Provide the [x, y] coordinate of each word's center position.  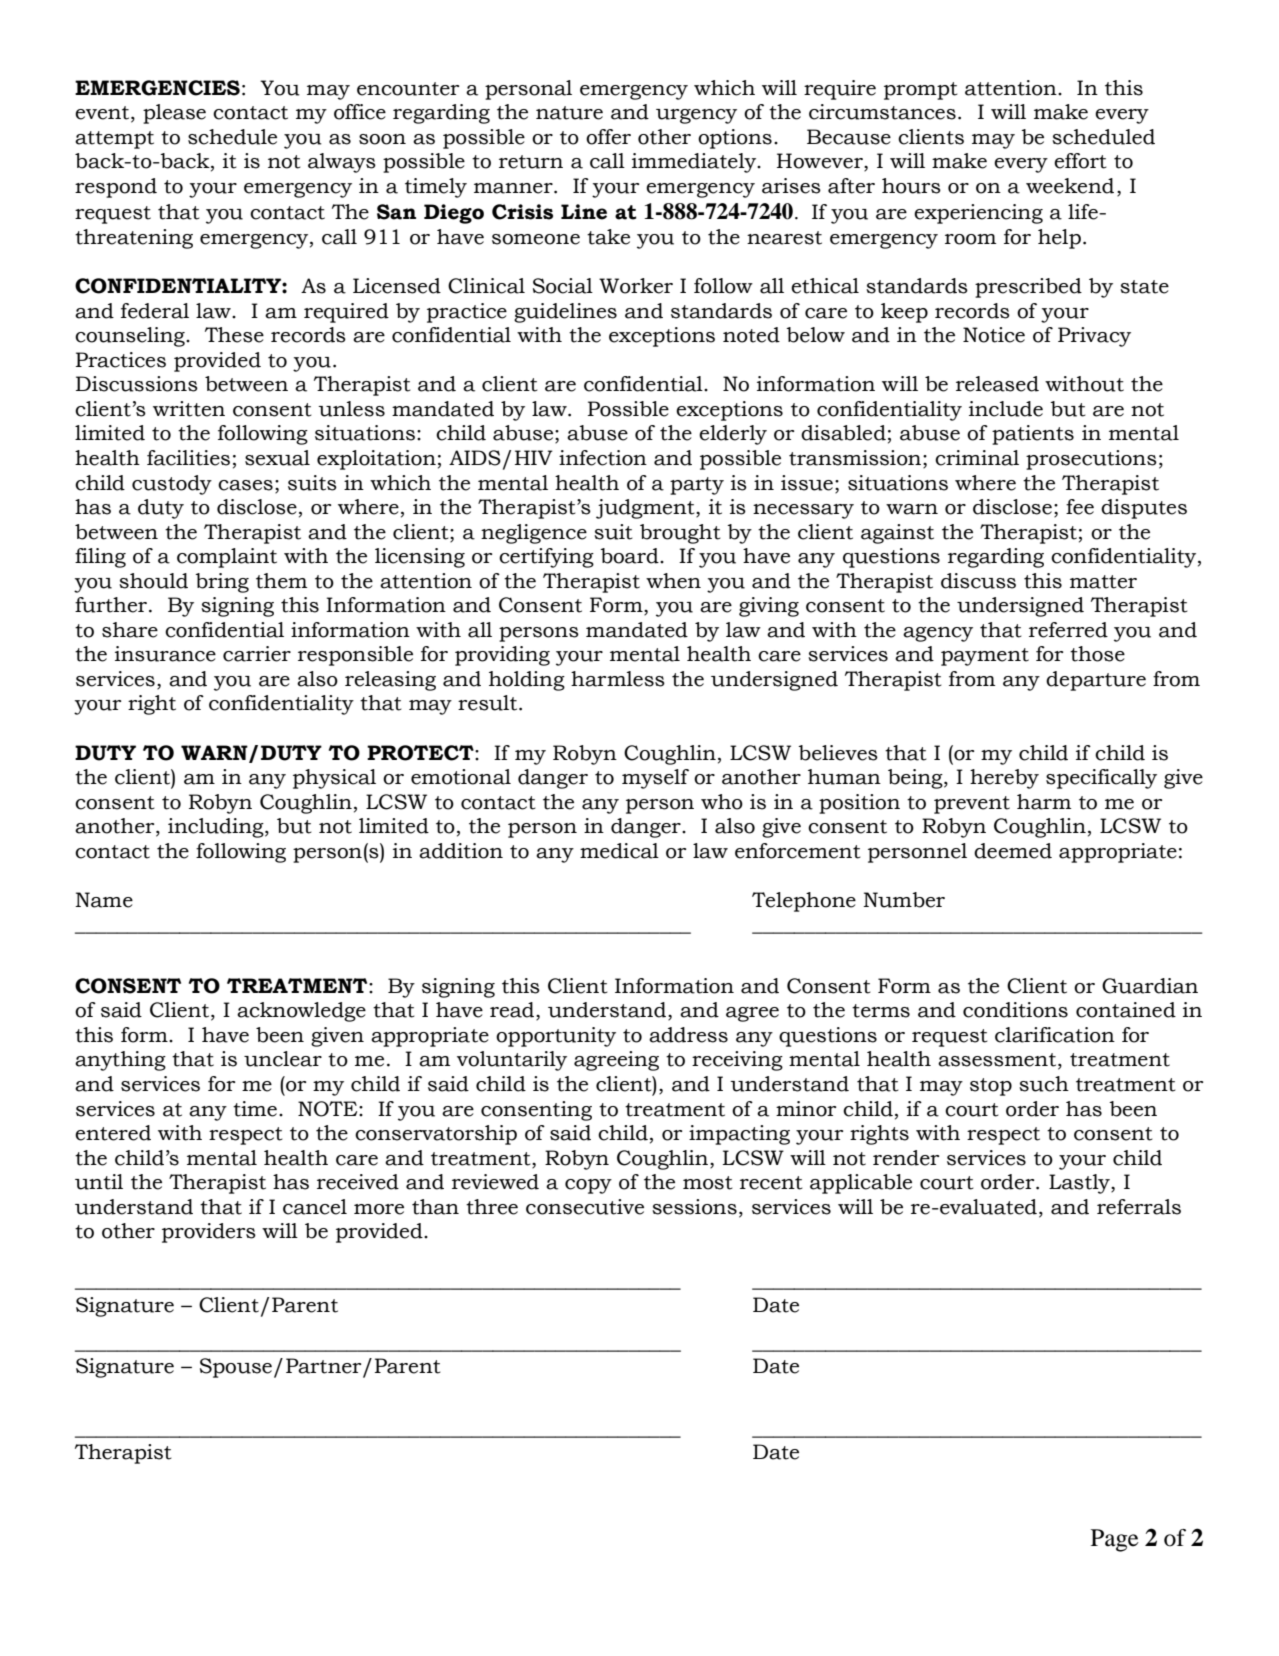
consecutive [585, 1207]
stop [991, 1087]
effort [1080, 161]
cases [245, 485]
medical [619, 851]
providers [209, 1233]
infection [603, 458]
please [174, 114]
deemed [1013, 851]
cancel [315, 1207]
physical [334, 779]
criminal [977, 458]
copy [588, 1186]
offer [608, 137]
